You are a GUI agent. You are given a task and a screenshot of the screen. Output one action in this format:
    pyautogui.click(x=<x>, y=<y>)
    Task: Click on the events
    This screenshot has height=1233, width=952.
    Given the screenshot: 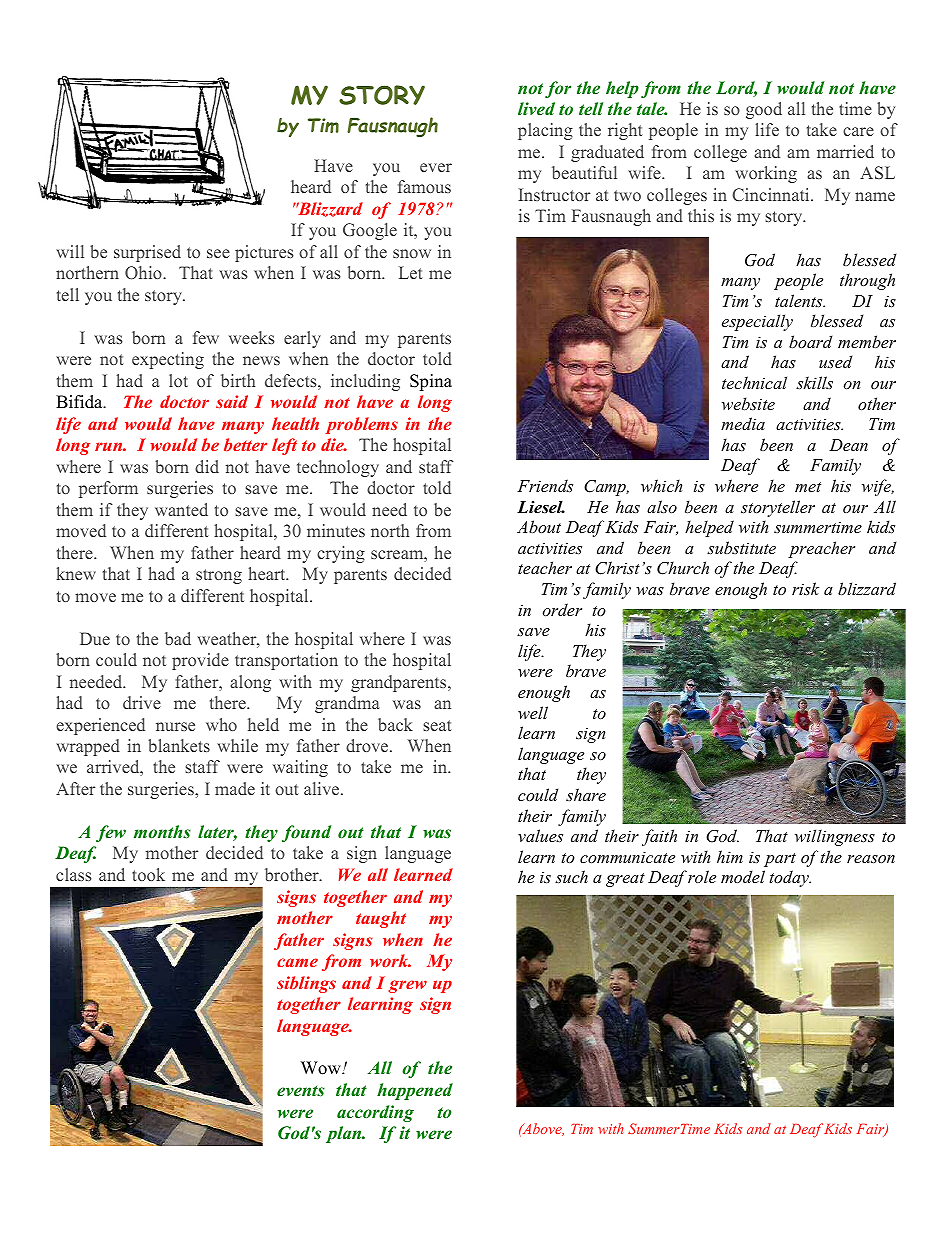 What is the action you would take?
    pyautogui.click(x=301, y=1091)
